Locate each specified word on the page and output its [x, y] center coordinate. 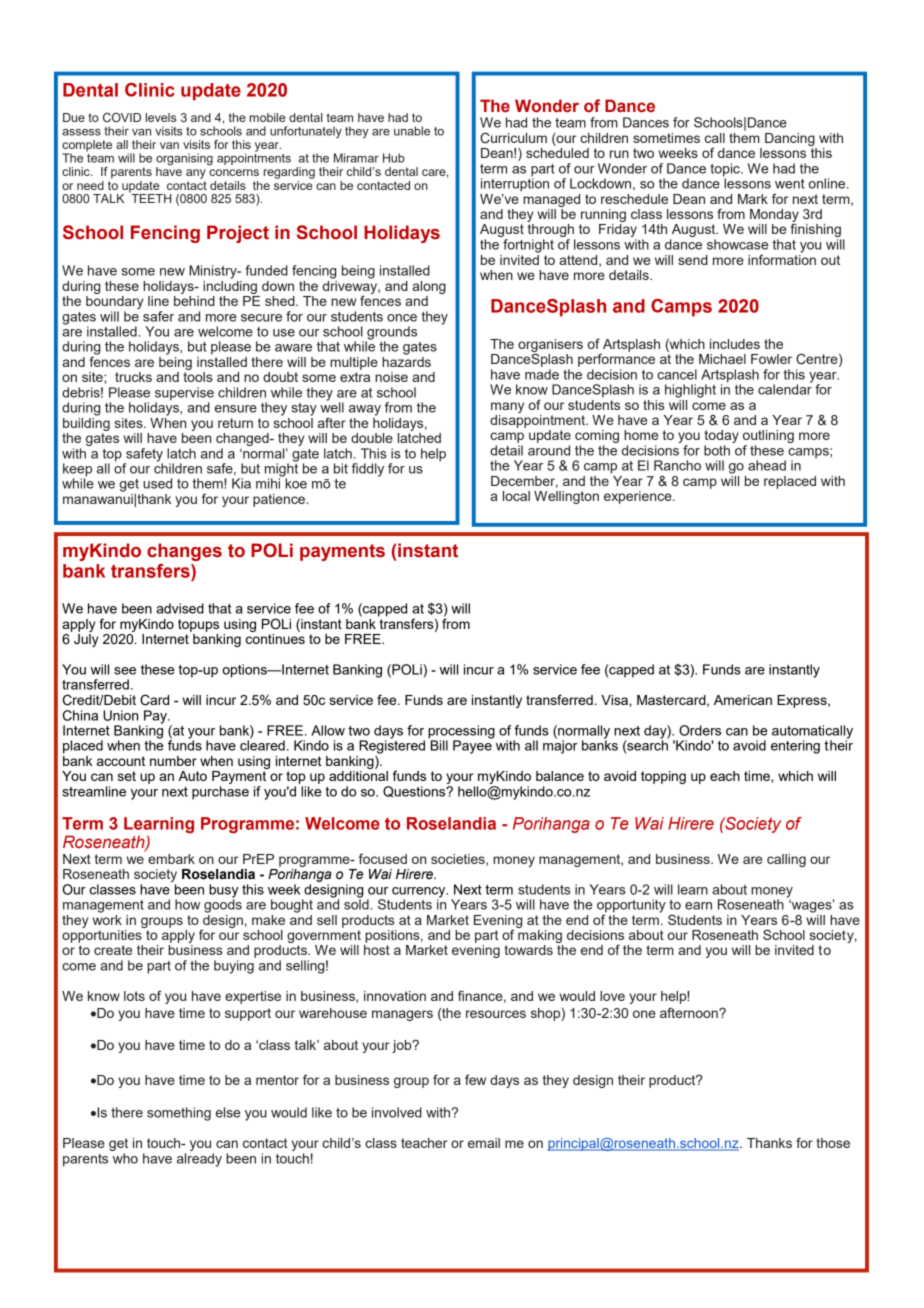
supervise [184, 395]
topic [726, 171]
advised [180, 608]
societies [459, 860]
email [484, 1143]
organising [184, 160]
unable [412, 131]
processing [461, 733]
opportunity [631, 907]
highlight [690, 391]
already [199, 1160]
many [507, 407]
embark [171, 859]
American [743, 700]
